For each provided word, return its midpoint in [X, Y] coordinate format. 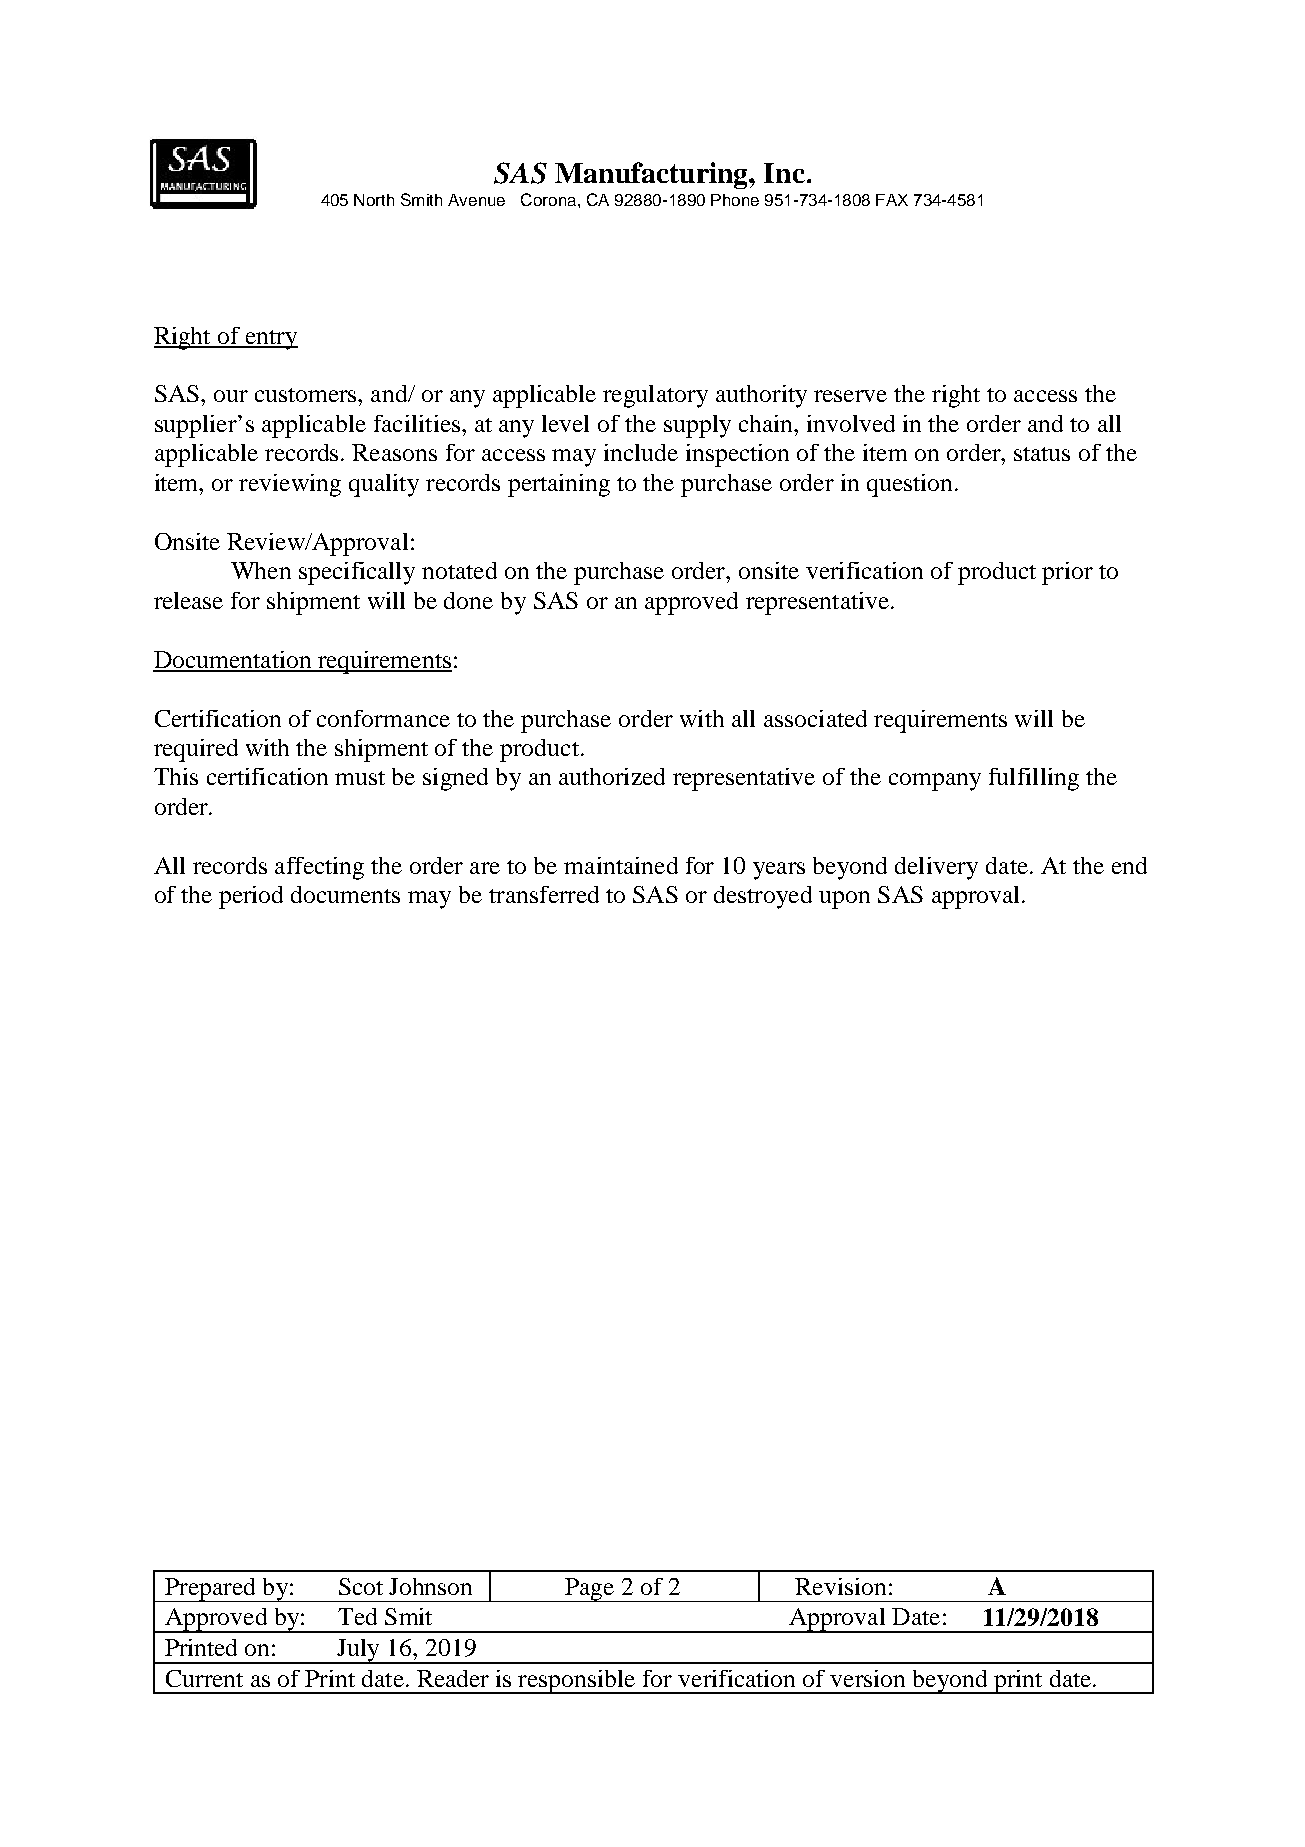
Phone [735, 200]
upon [844, 900]
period [251, 897]
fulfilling [1034, 779]
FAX [892, 200]
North [374, 200]
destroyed [763, 897]
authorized [612, 776]
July [359, 1651]
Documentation [233, 661]
